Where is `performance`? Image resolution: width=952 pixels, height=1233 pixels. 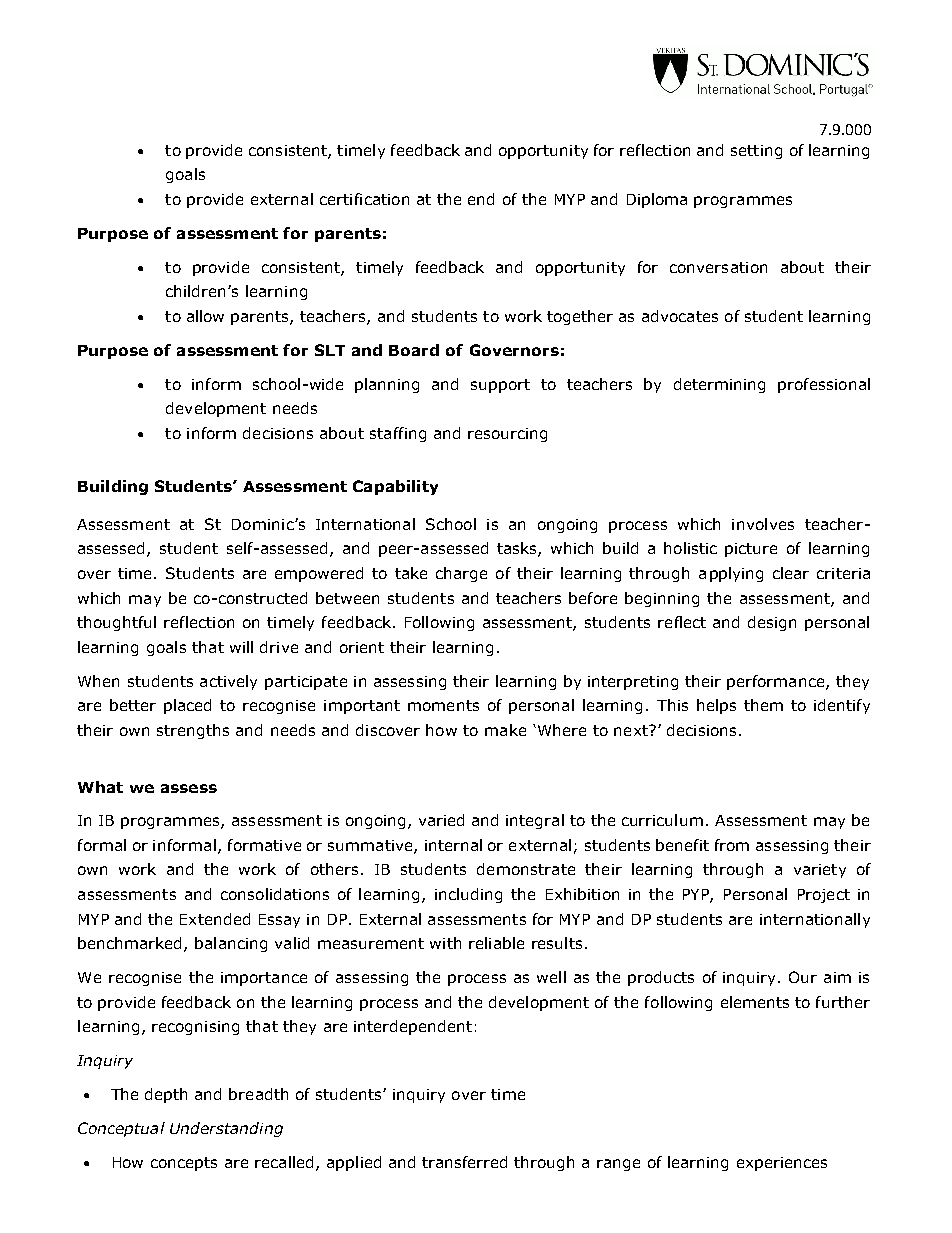 performance is located at coordinates (777, 682).
